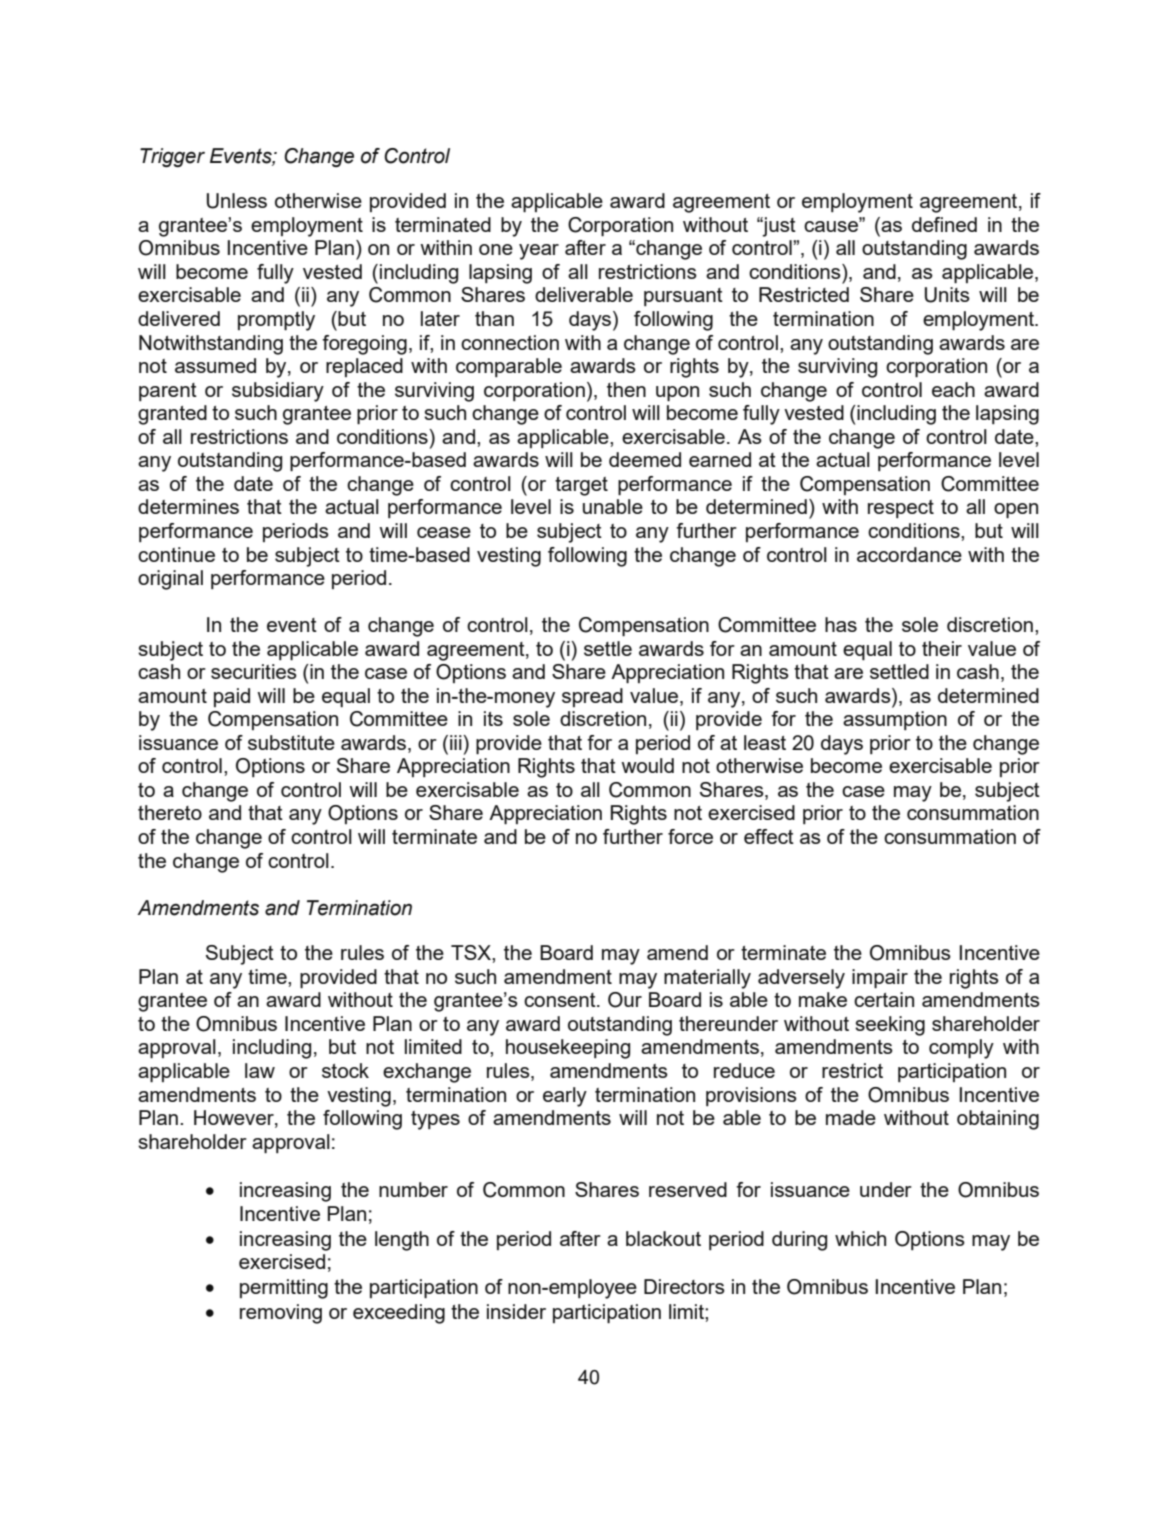 This image has height=1520, width=1175. I want to click on Unless, so click(237, 201).
